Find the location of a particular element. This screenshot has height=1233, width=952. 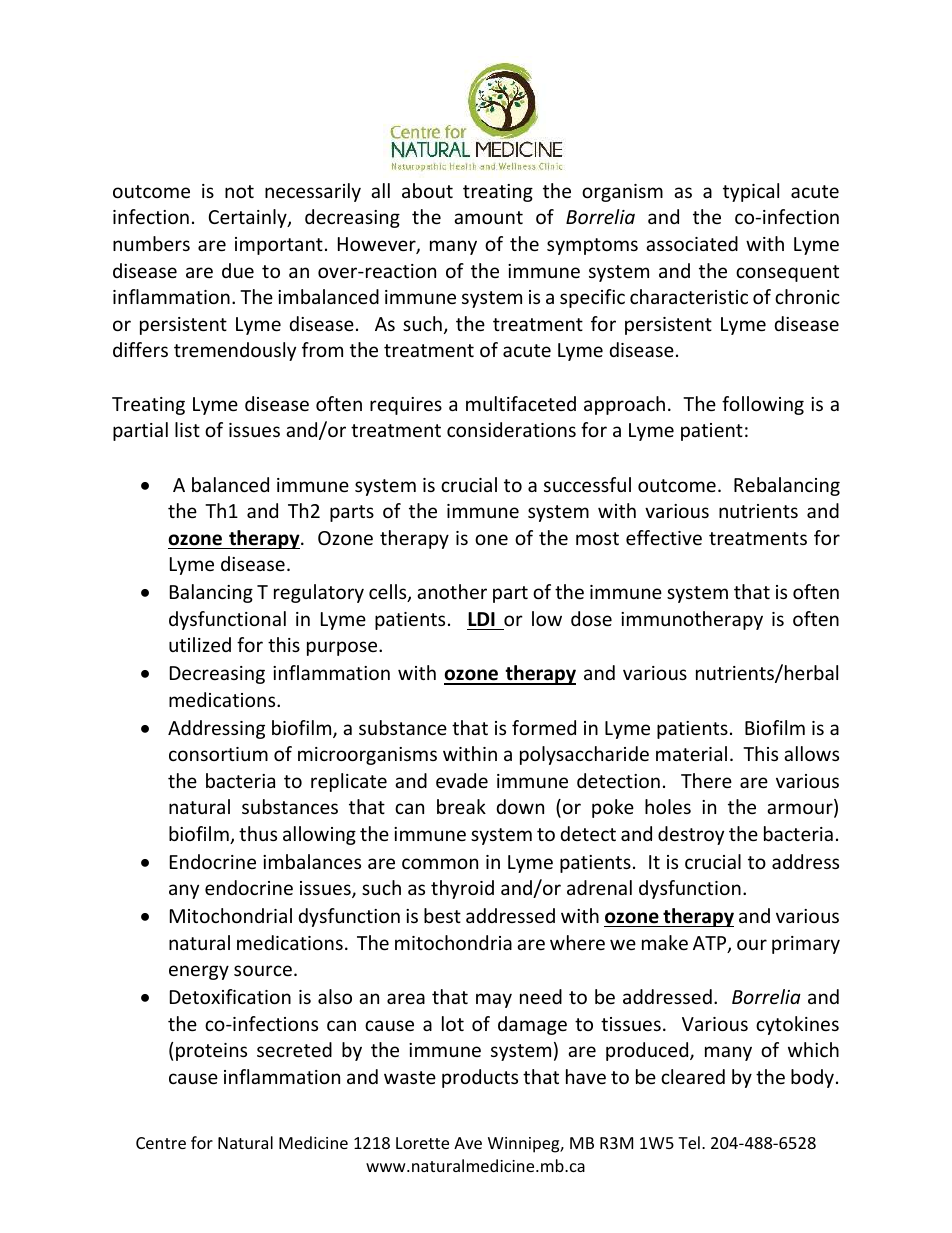

utilized is located at coordinates (200, 644).
